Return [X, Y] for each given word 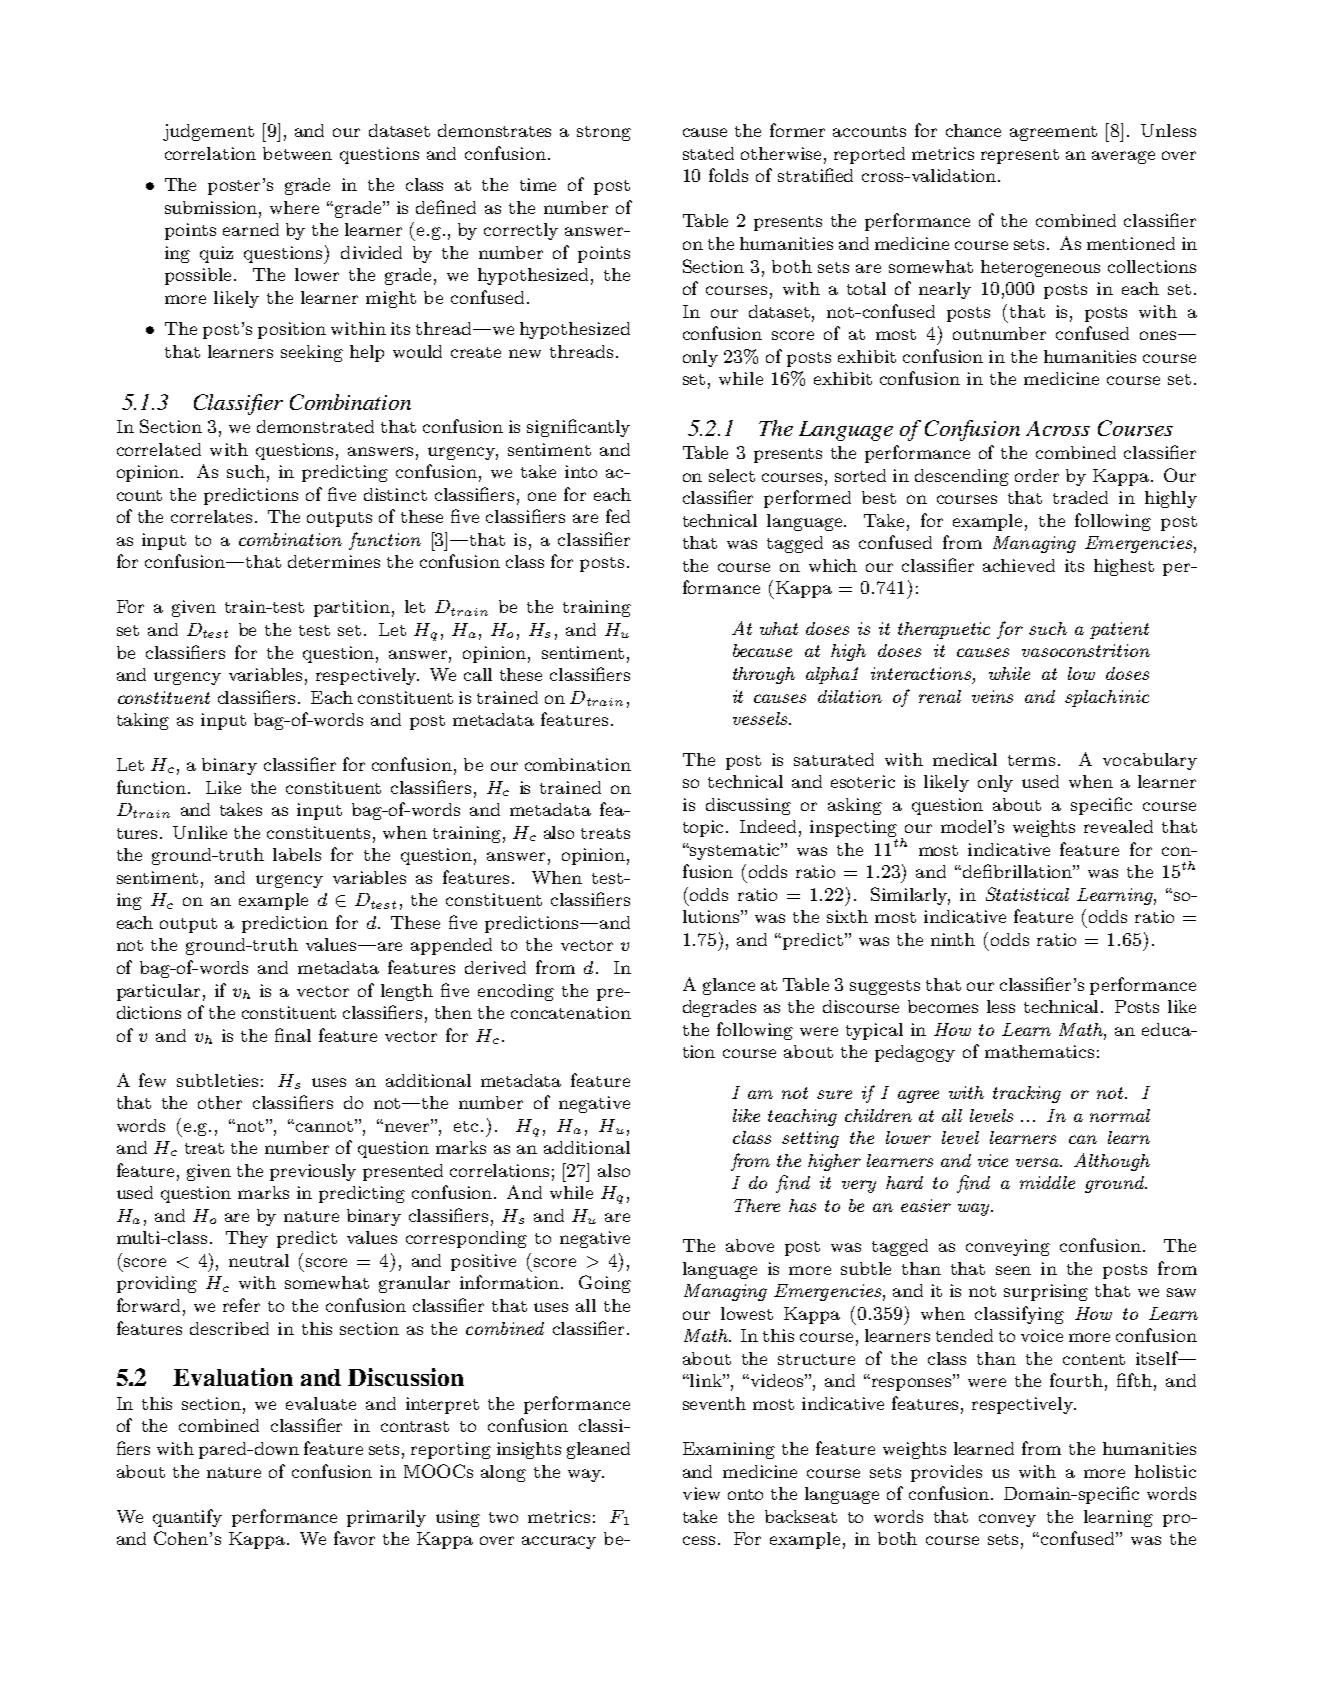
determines [334, 561]
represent [1020, 156]
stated [708, 153]
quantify [187, 1518]
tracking [1027, 1094]
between [297, 153]
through [764, 675]
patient [1119, 630]
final [293, 1035]
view [701, 1493]
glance [729, 986]
